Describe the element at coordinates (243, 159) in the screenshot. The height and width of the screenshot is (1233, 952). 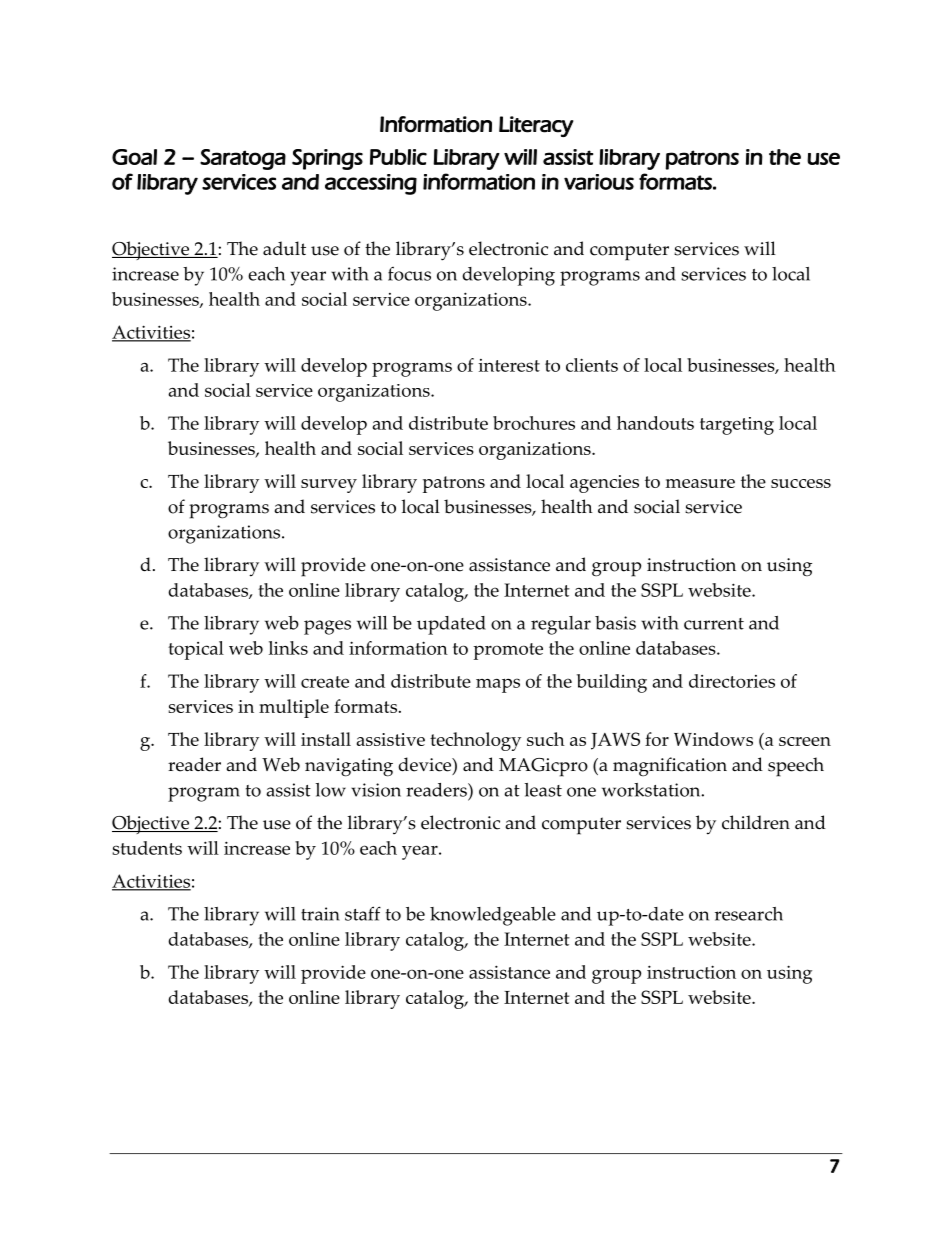
I see `Saratoga` at that location.
